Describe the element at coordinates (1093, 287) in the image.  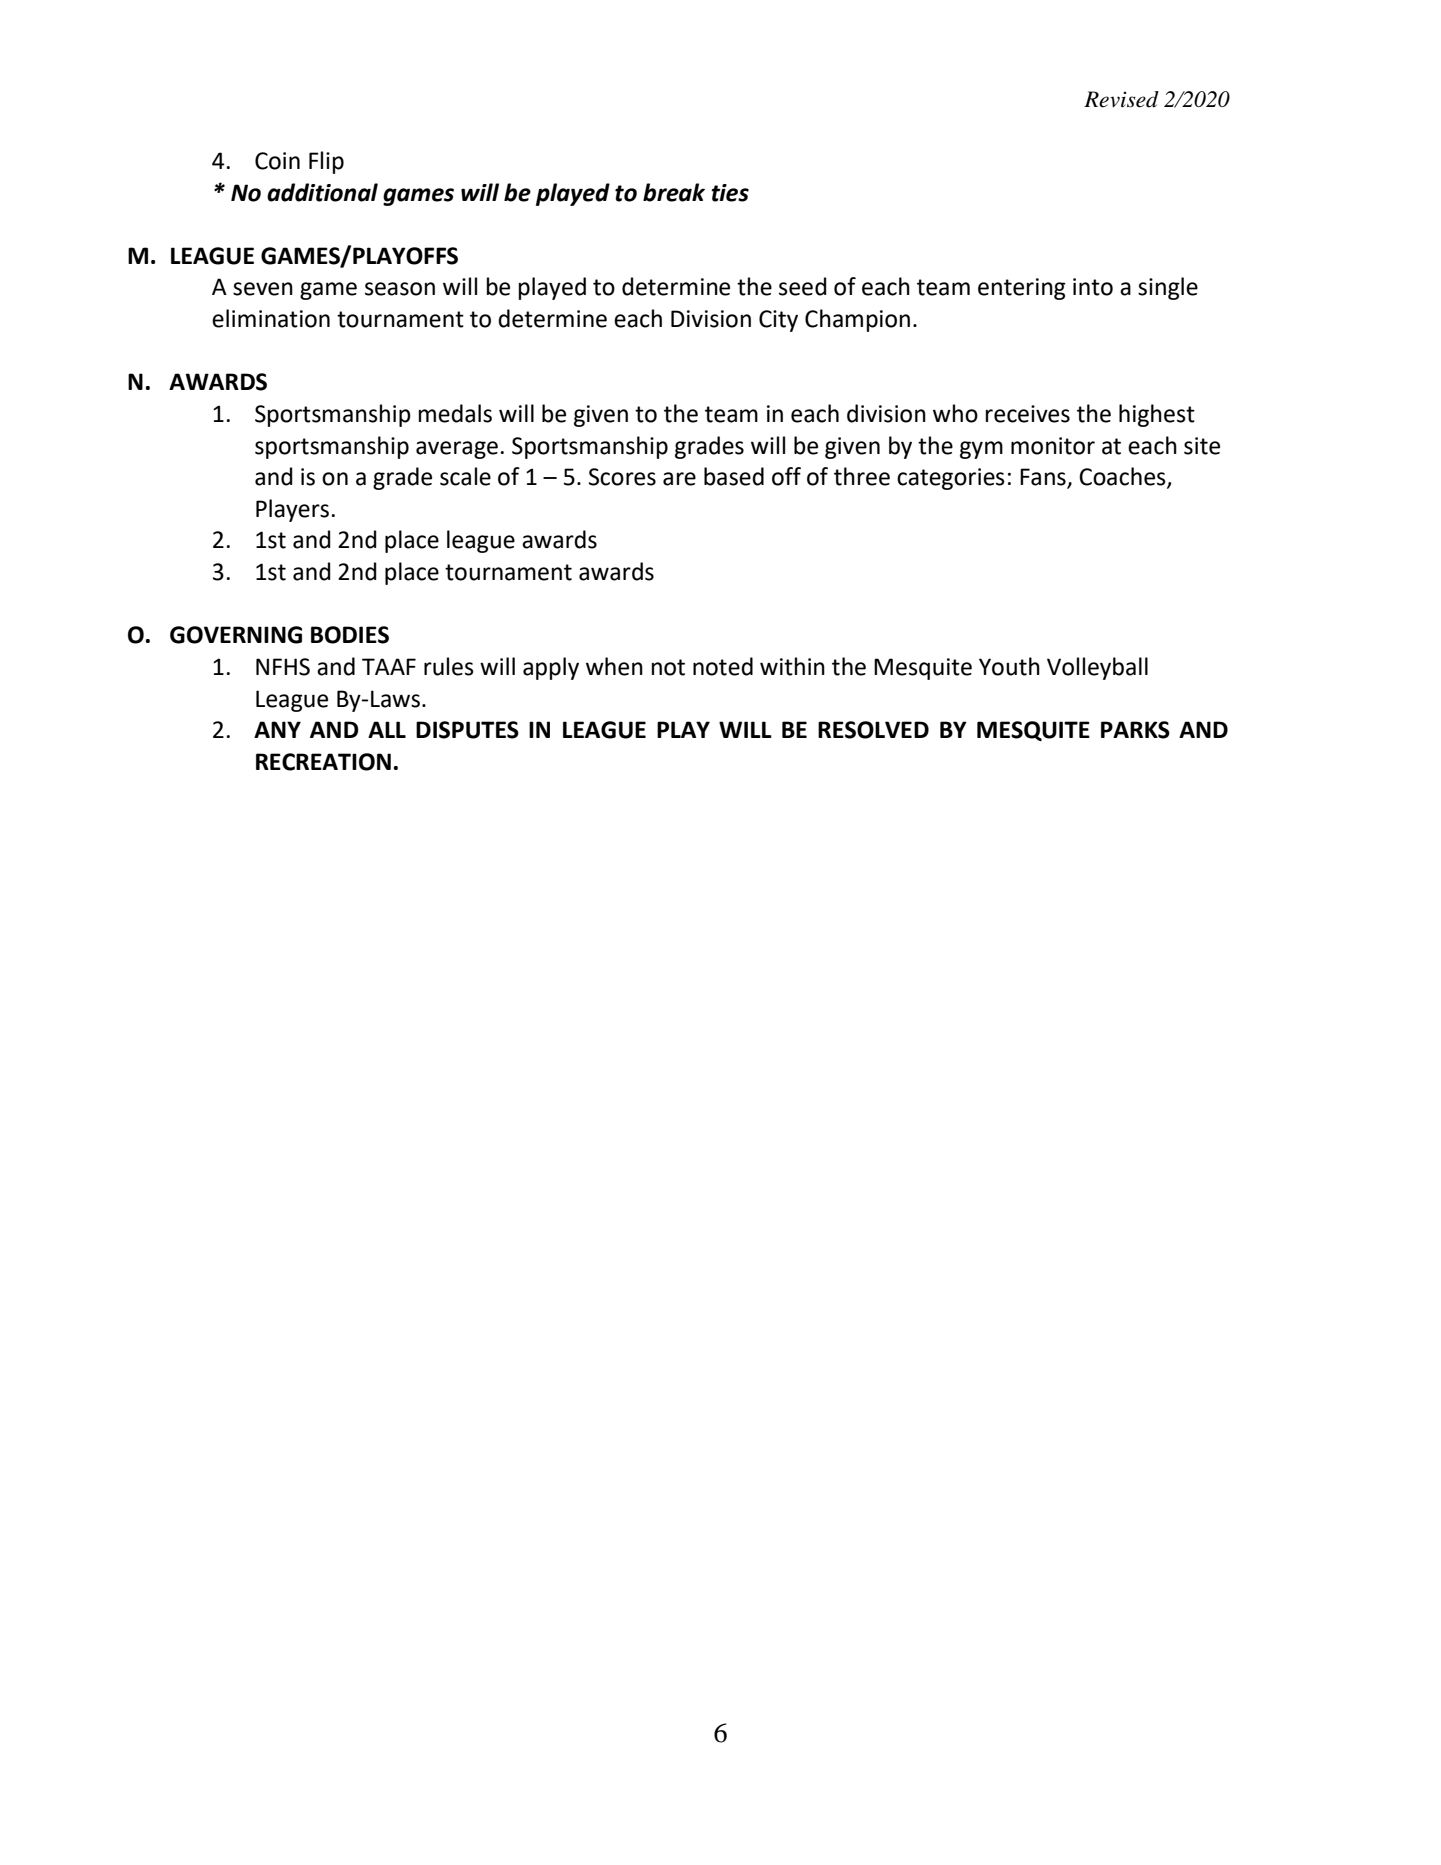
I see `into` at that location.
